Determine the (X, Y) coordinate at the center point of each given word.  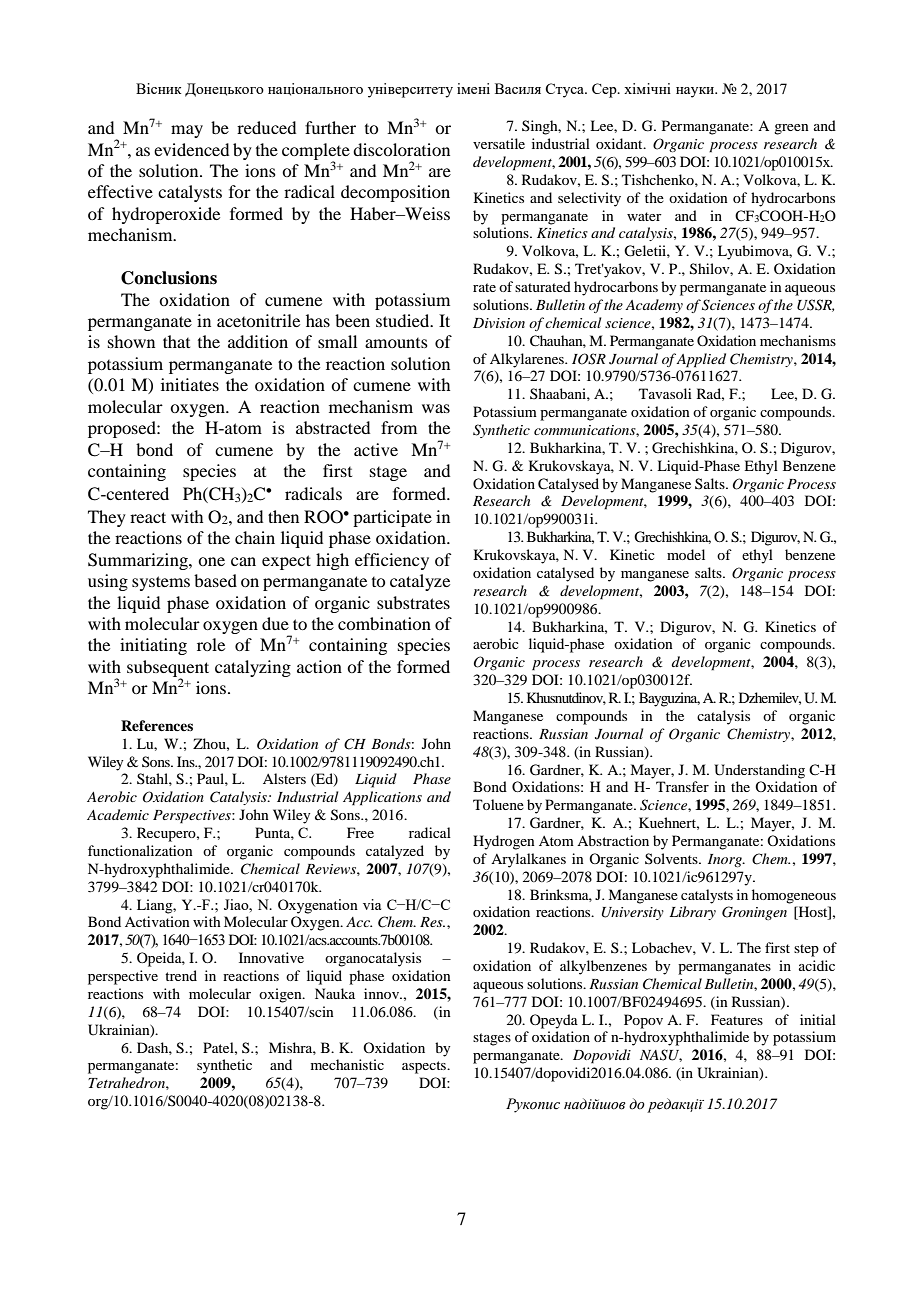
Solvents (672, 858)
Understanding (759, 771)
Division (499, 323)
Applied (701, 360)
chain (255, 537)
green (791, 129)
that (176, 341)
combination (384, 623)
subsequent (168, 669)
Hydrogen (504, 842)
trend (181, 975)
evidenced (191, 149)
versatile (499, 143)
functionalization (140, 850)
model (686, 554)
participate (392, 518)
